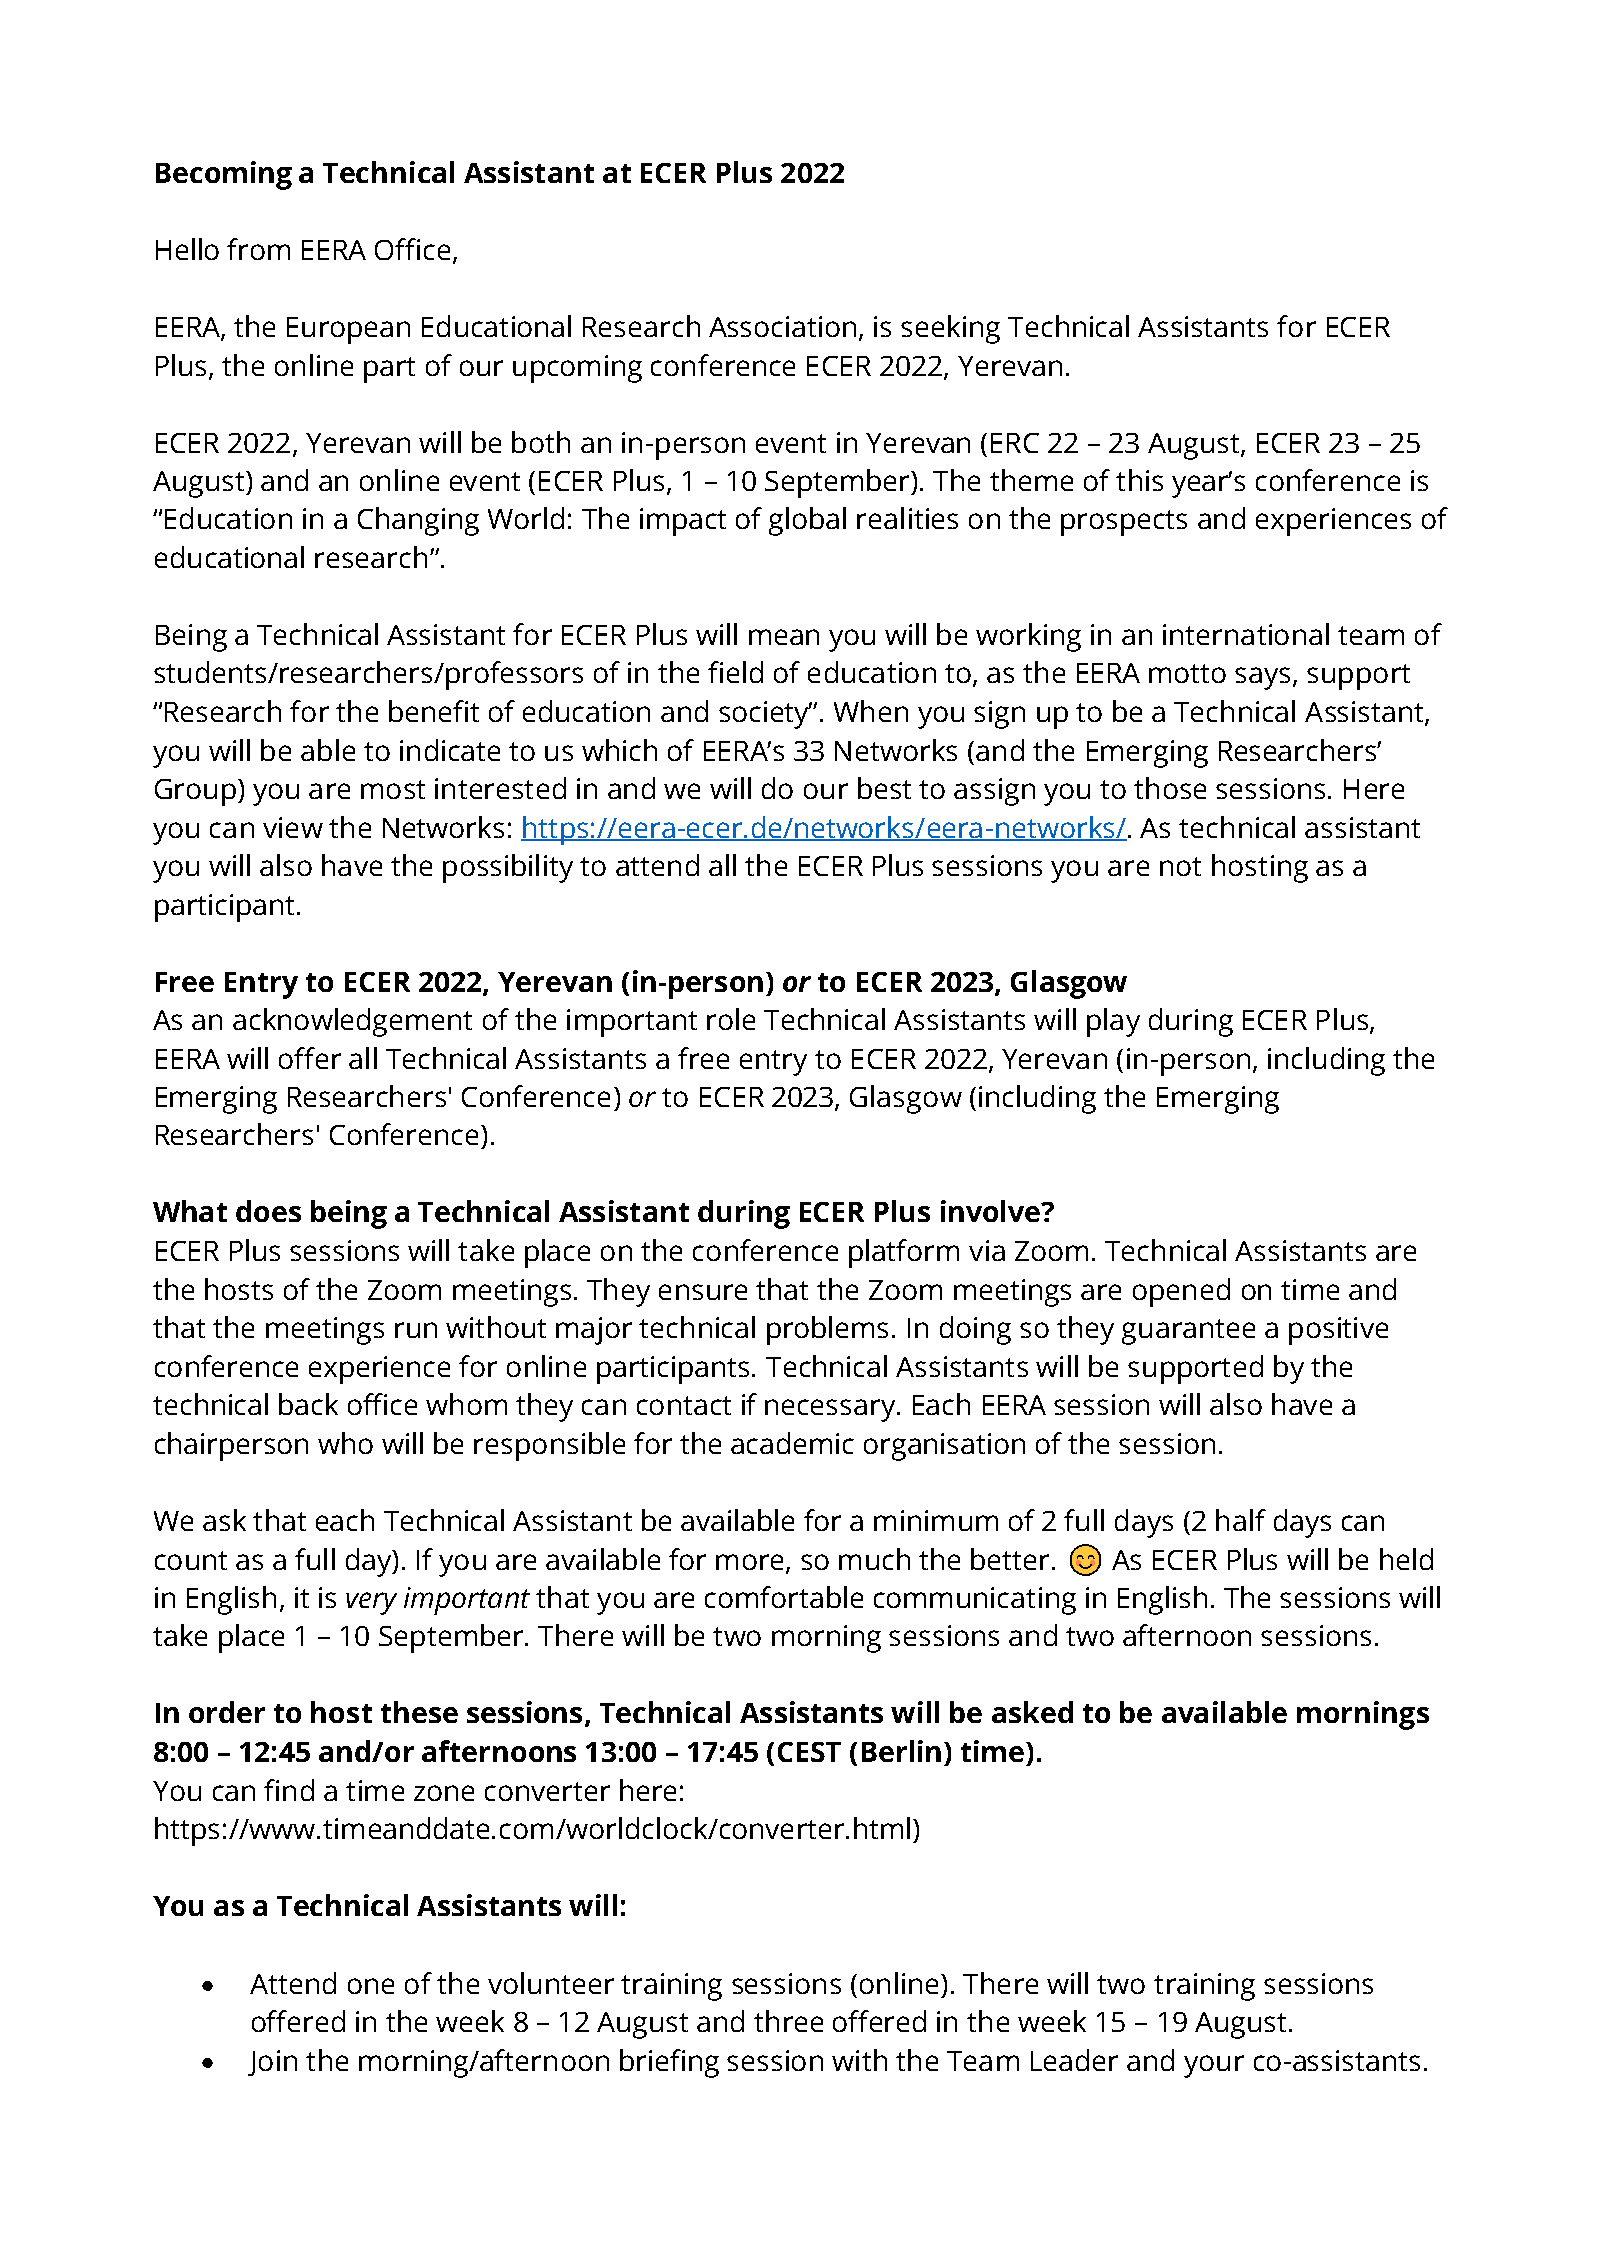 The image size is (1603, 2267). What do you see at coordinates (782, 326) in the document?
I see `Association` at bounding box center [782, 326].
